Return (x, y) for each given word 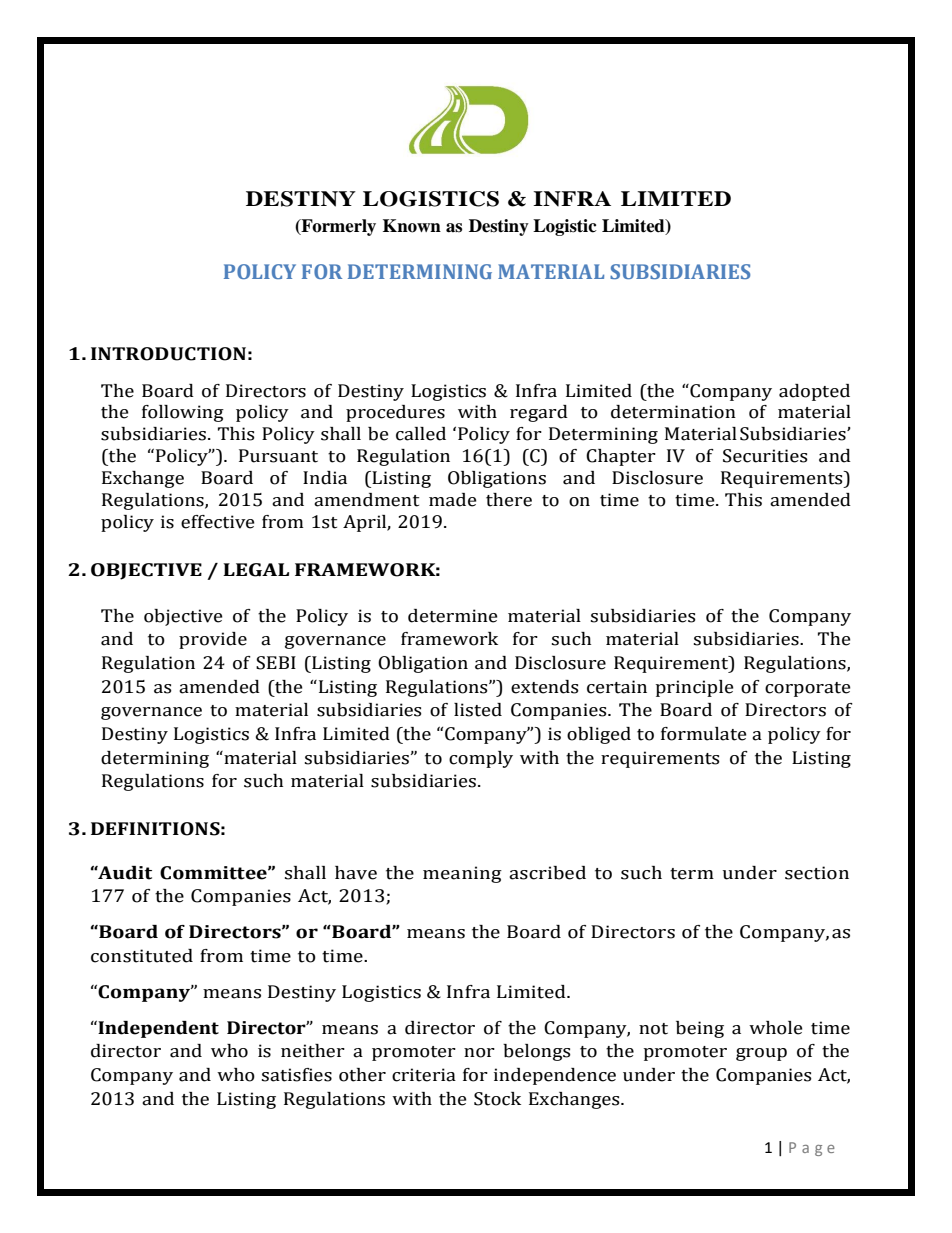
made (453, 500)
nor (479, 1053)
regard (539, 413)
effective (218, 522)
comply (481, 759)
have (356, 873)
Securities (765, 456)
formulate (704, 734)
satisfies (297, 1075)
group (761, 1054)
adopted (814, 392)
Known (412, 226)
